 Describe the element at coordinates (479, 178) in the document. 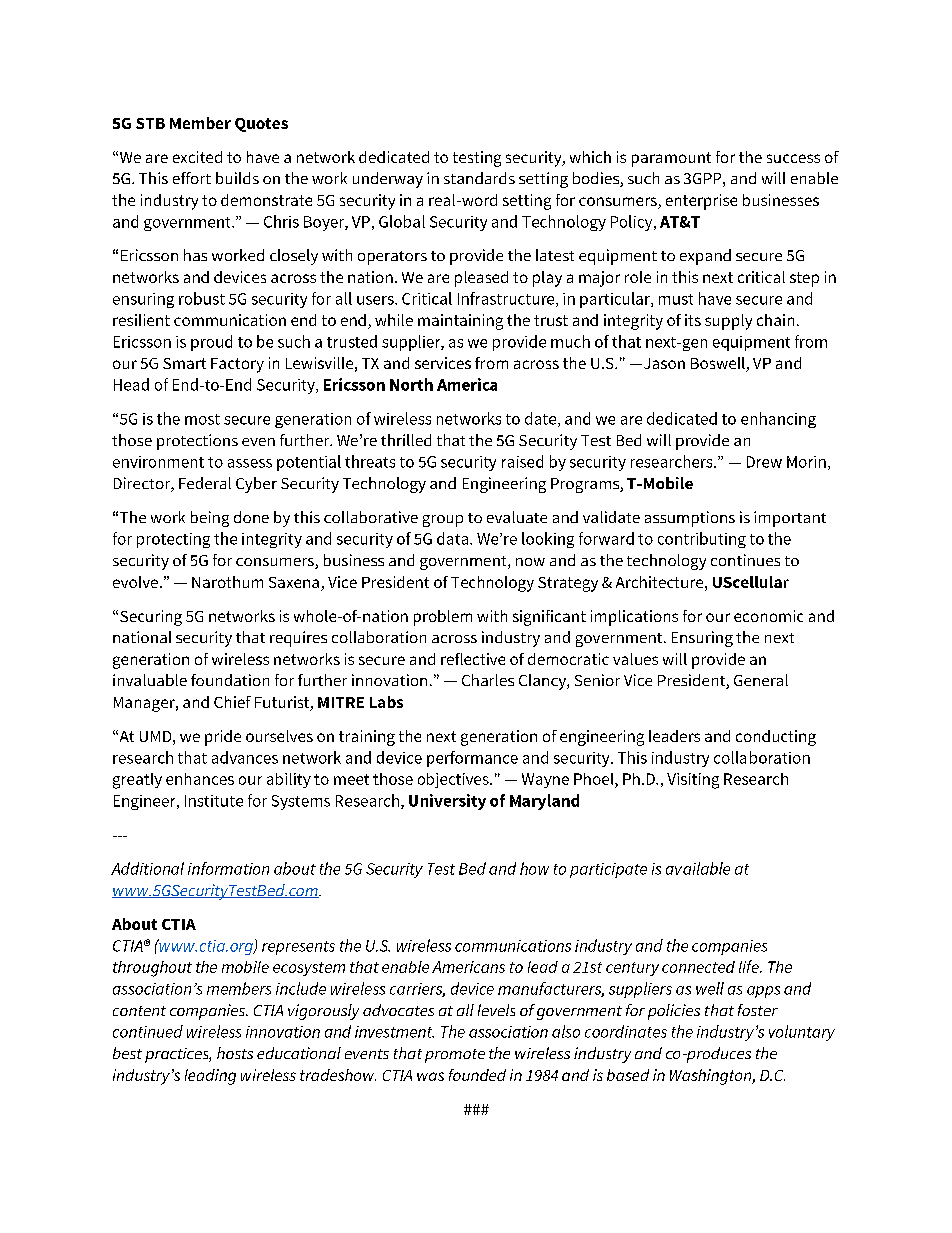

I see `standards` at that location.
